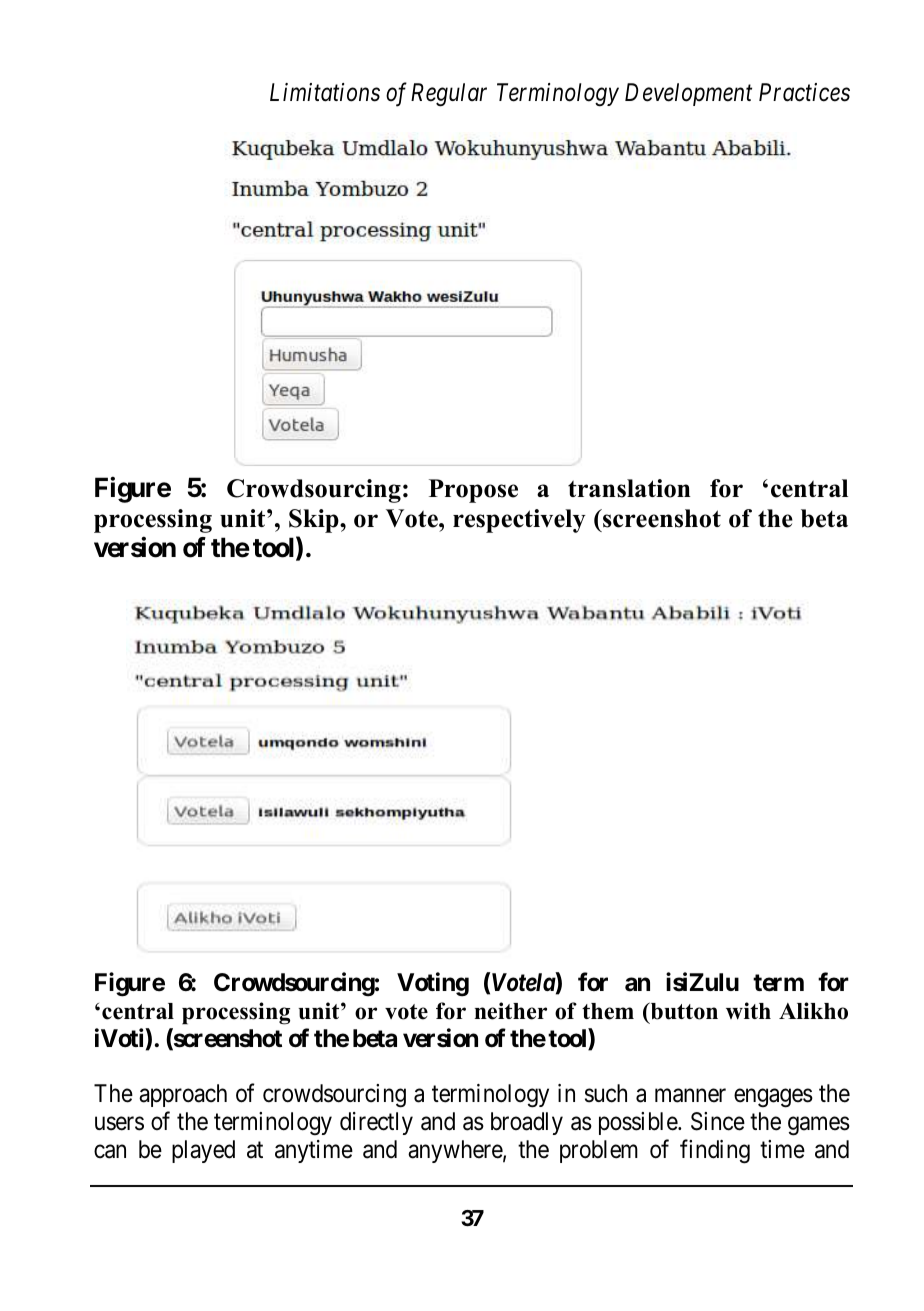 The width and height of the page is (924, 1311). What do you see at coordinates (183, 1095) in the page?
I see `approach` at bounding box center [183, 1095].
